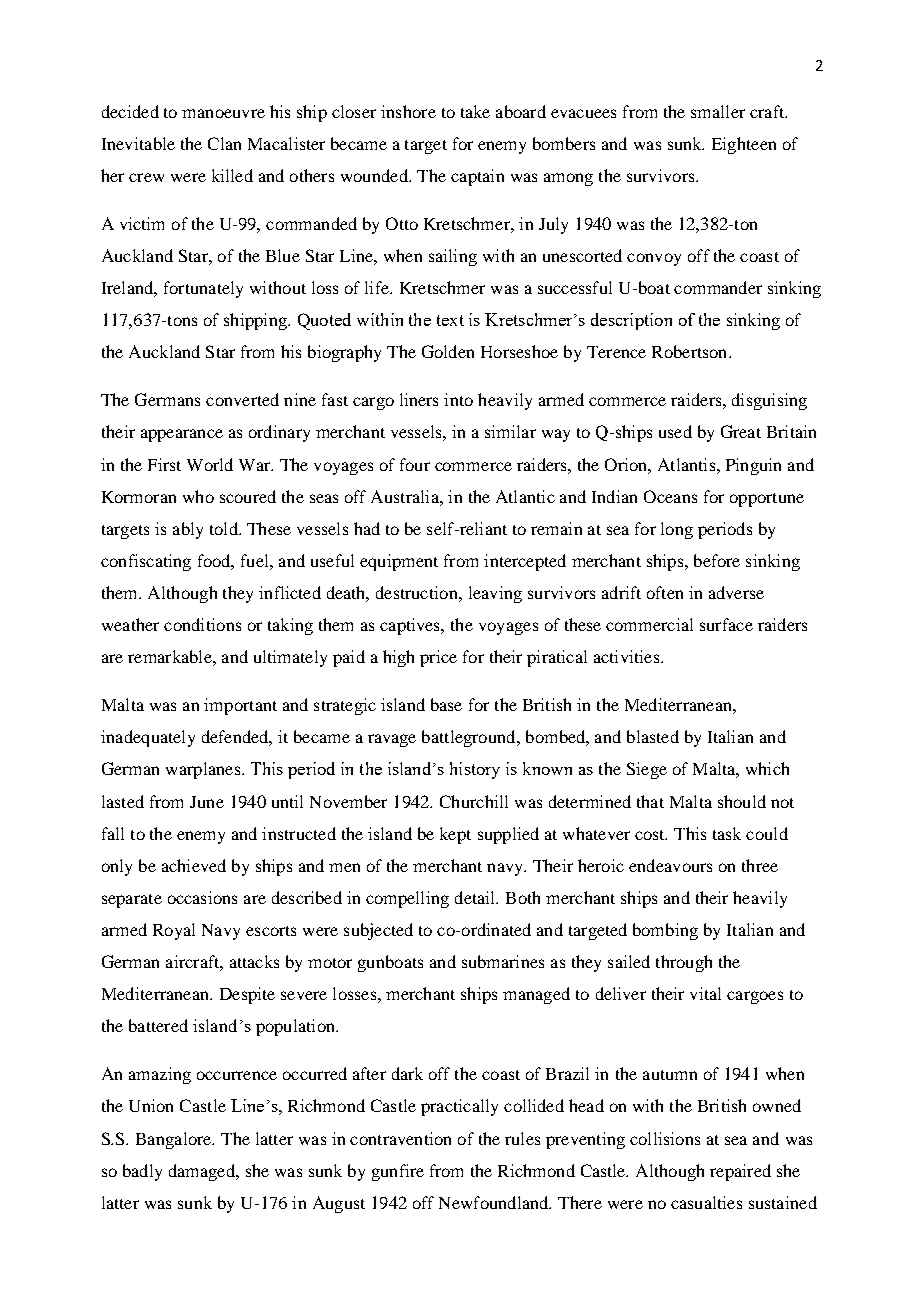 The image size is (924, 1307). I want to click on occasions, so click(202, 897).
